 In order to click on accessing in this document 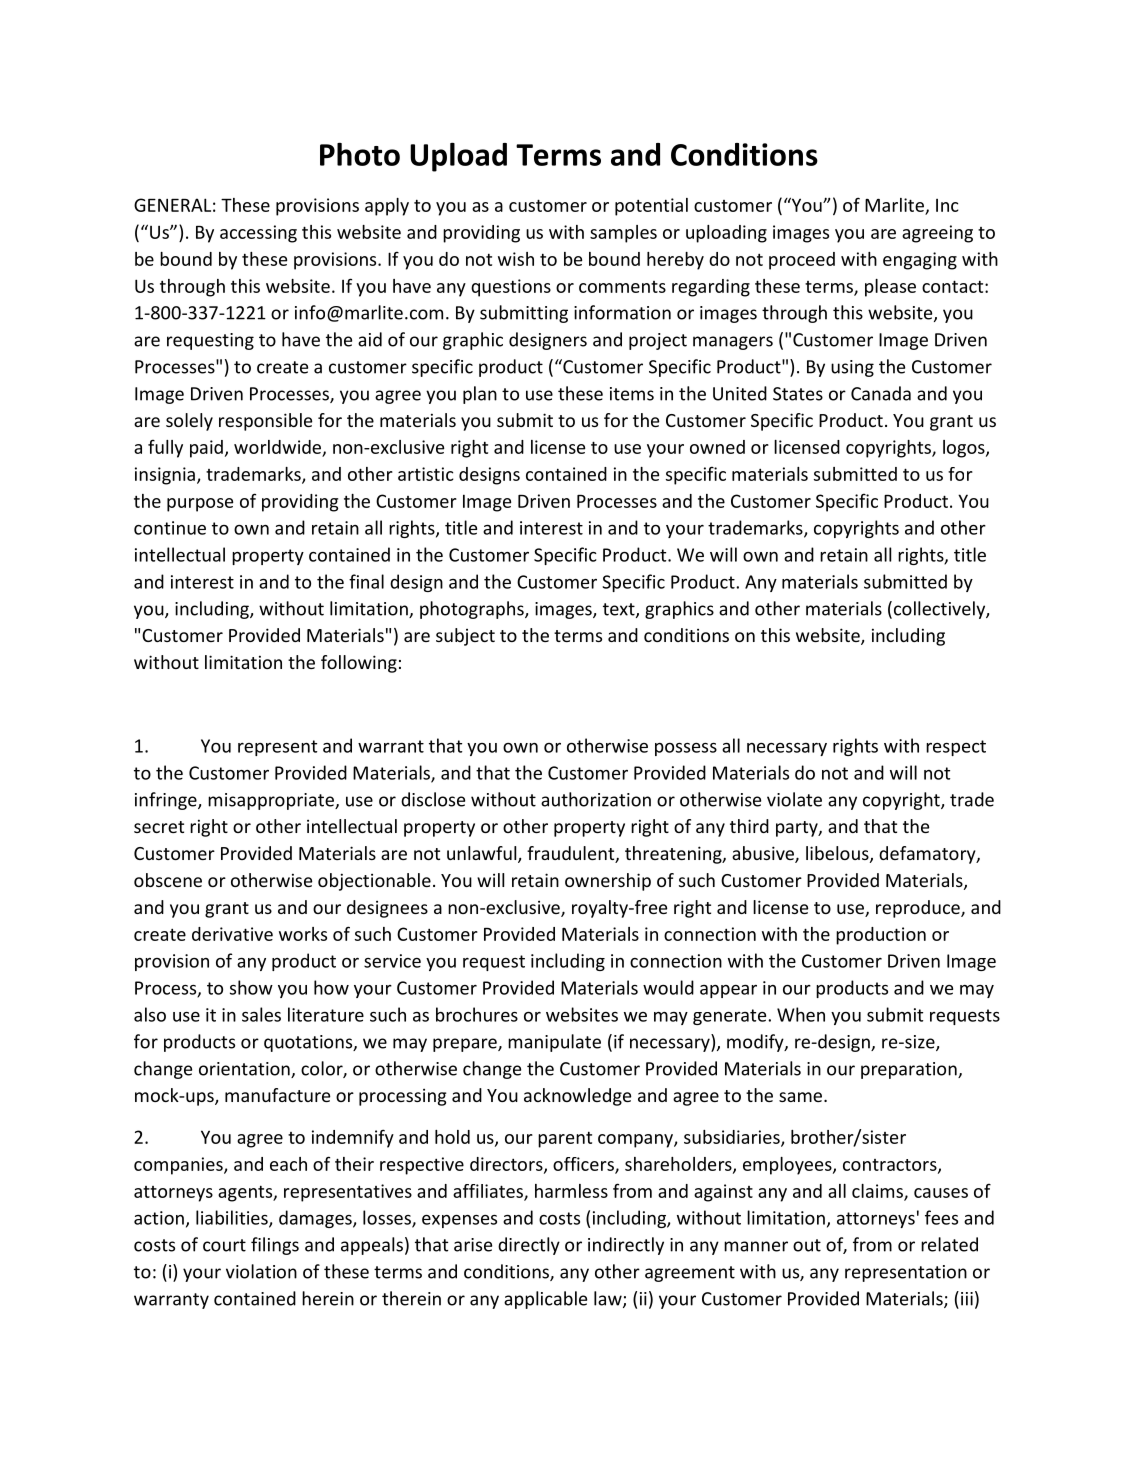, I will do `click(258, 234)`.
